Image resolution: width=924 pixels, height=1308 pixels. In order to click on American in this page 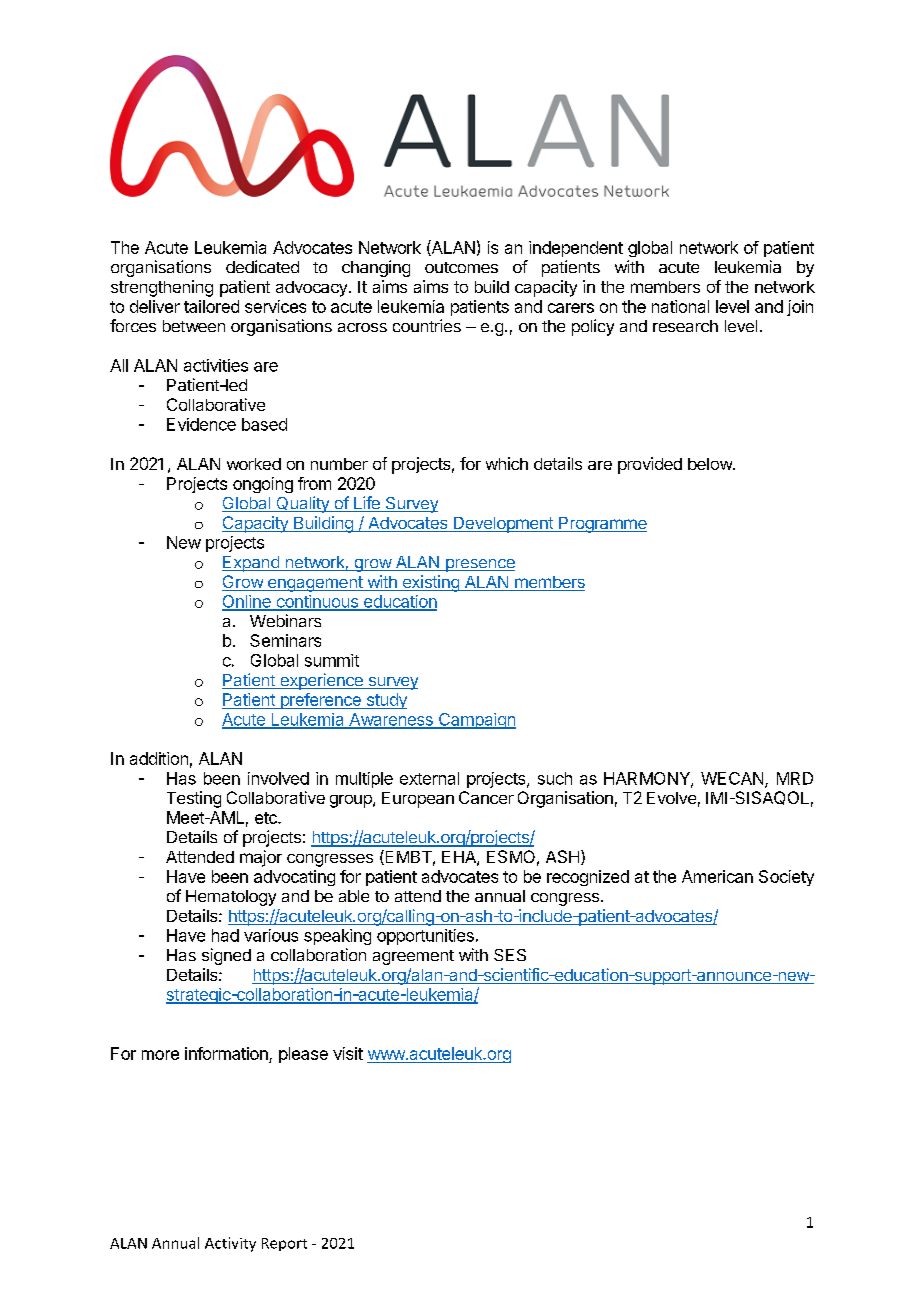, I will do `click(717, 876)`.
